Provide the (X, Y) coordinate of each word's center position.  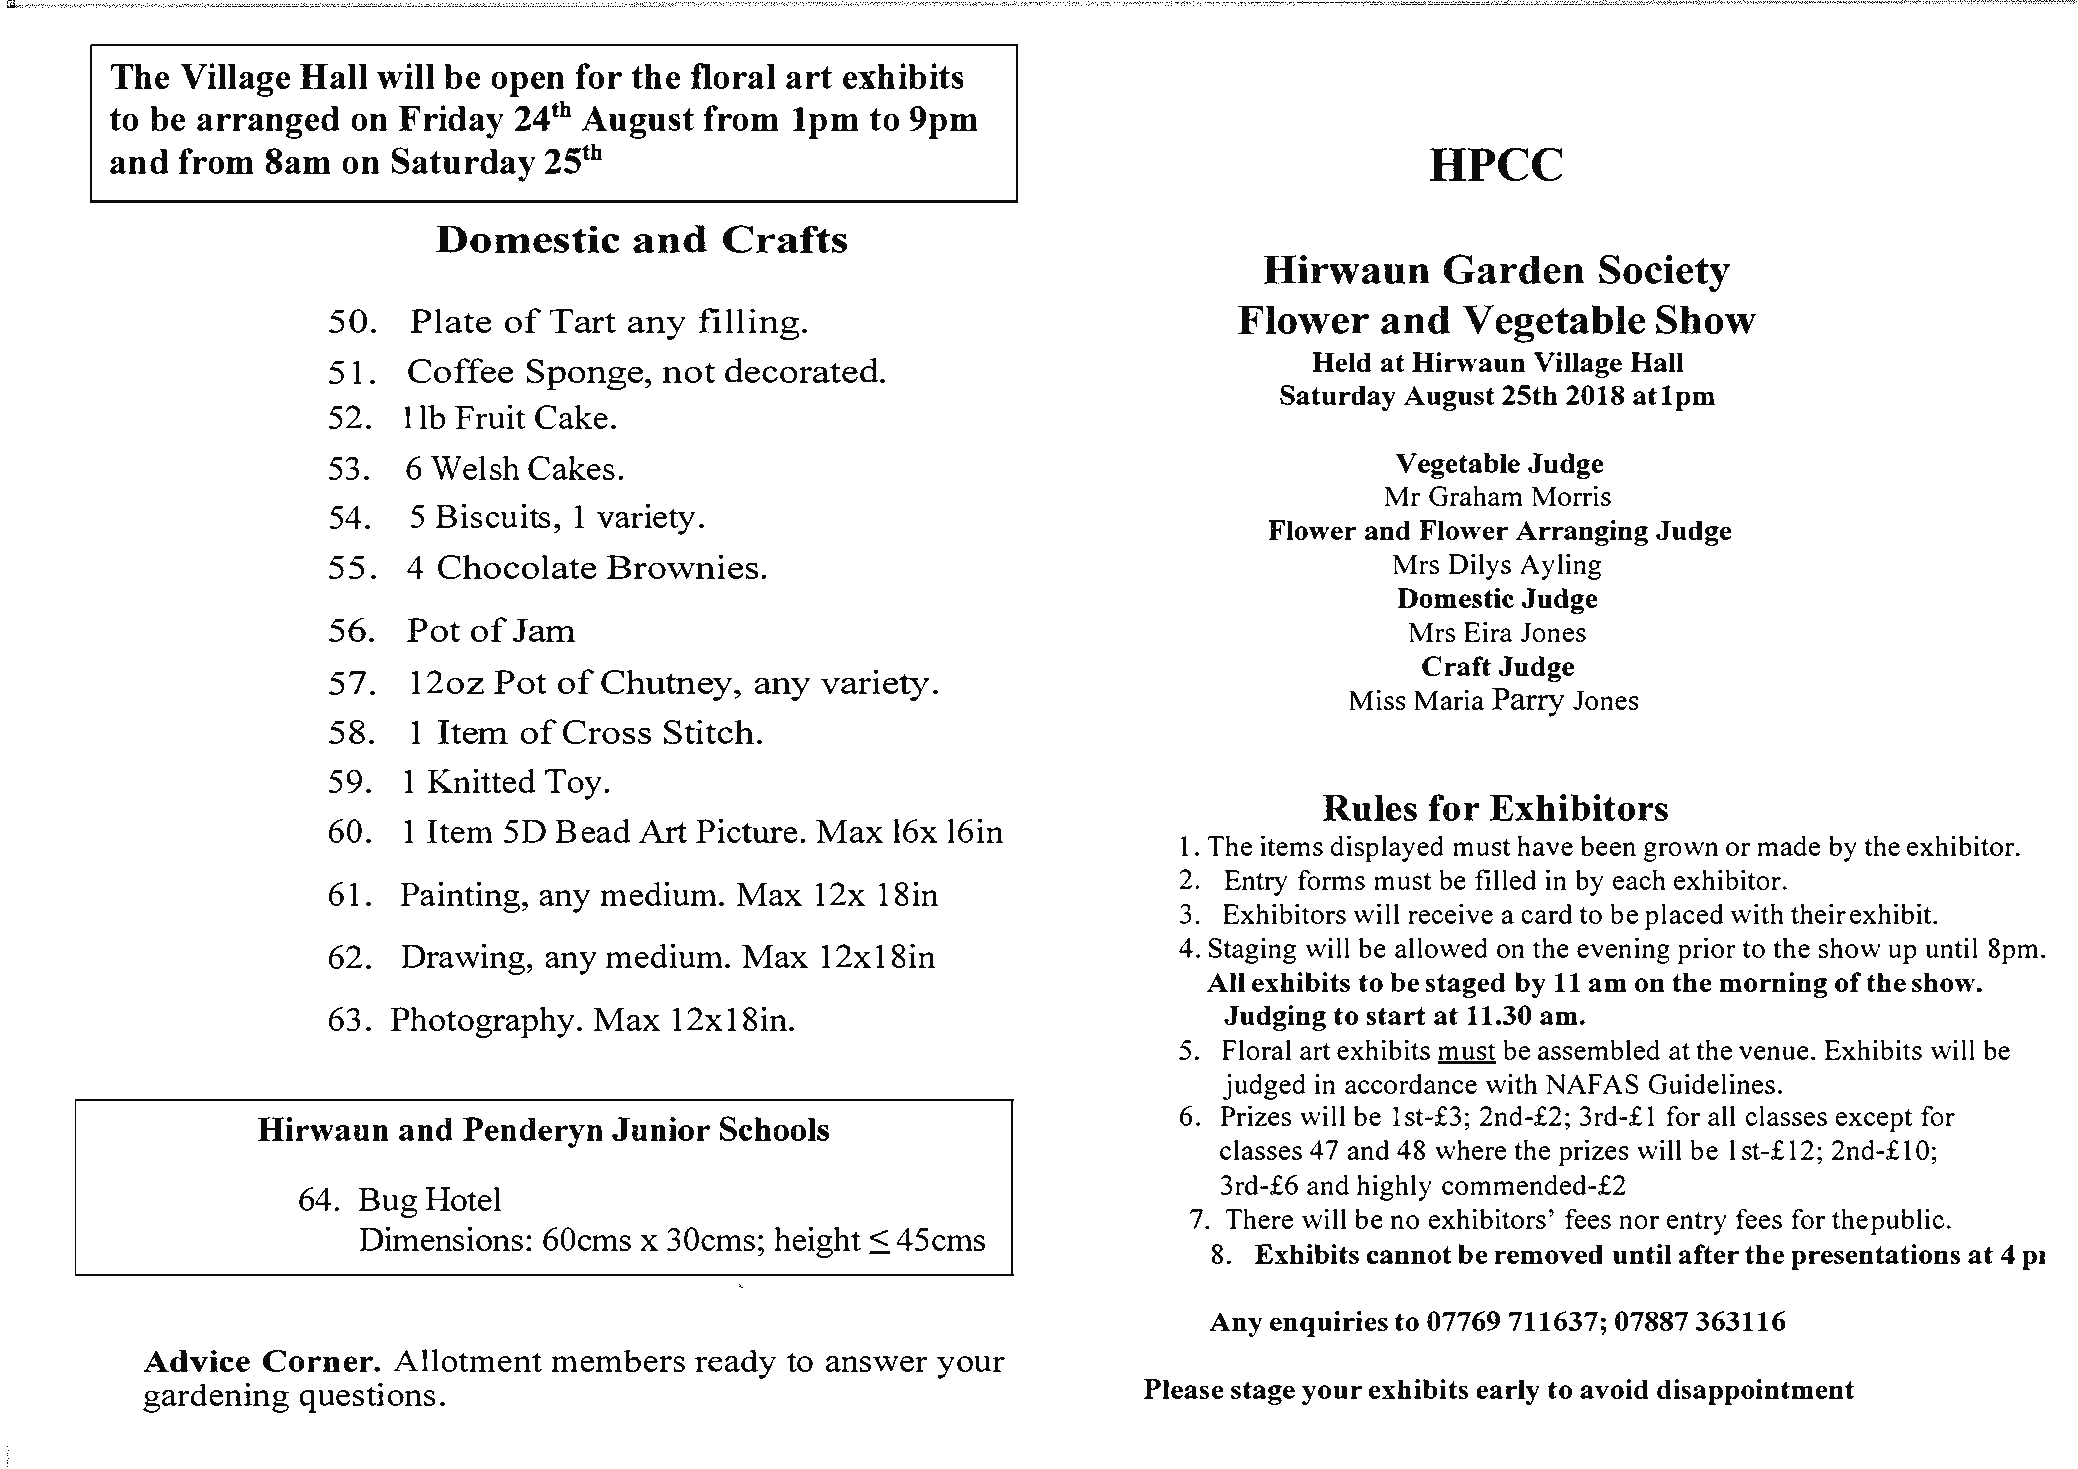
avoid (1614, 1389)
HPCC (1496, 164)
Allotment (467, 1360)
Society (1664, 273)
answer (877, 1363)
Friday (451, 122)
